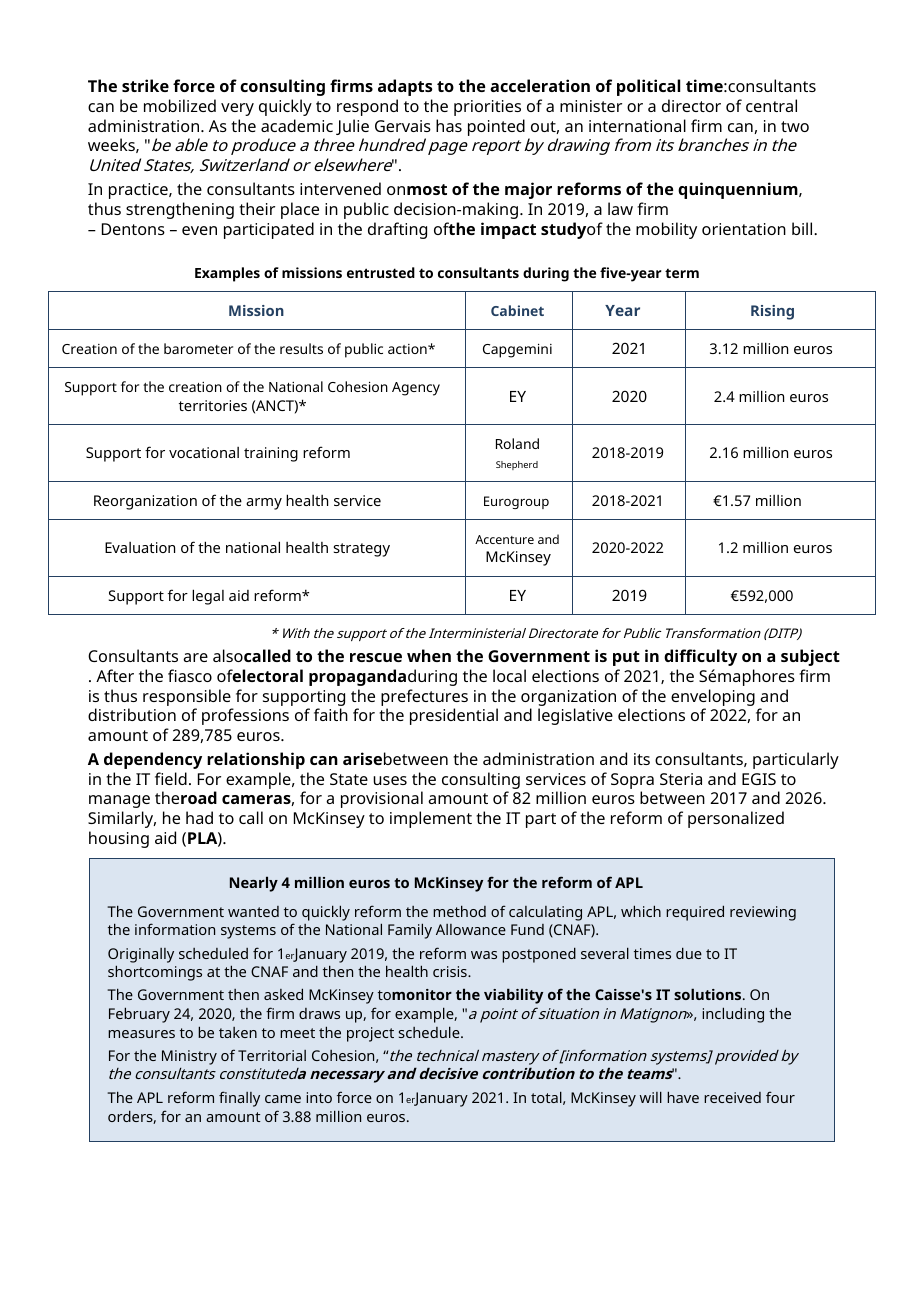 The height and width of the screenshot is (1308, 924). Describe the element at coordinates (180, 105) in the screenshot. I see `mobilized` at that location.
